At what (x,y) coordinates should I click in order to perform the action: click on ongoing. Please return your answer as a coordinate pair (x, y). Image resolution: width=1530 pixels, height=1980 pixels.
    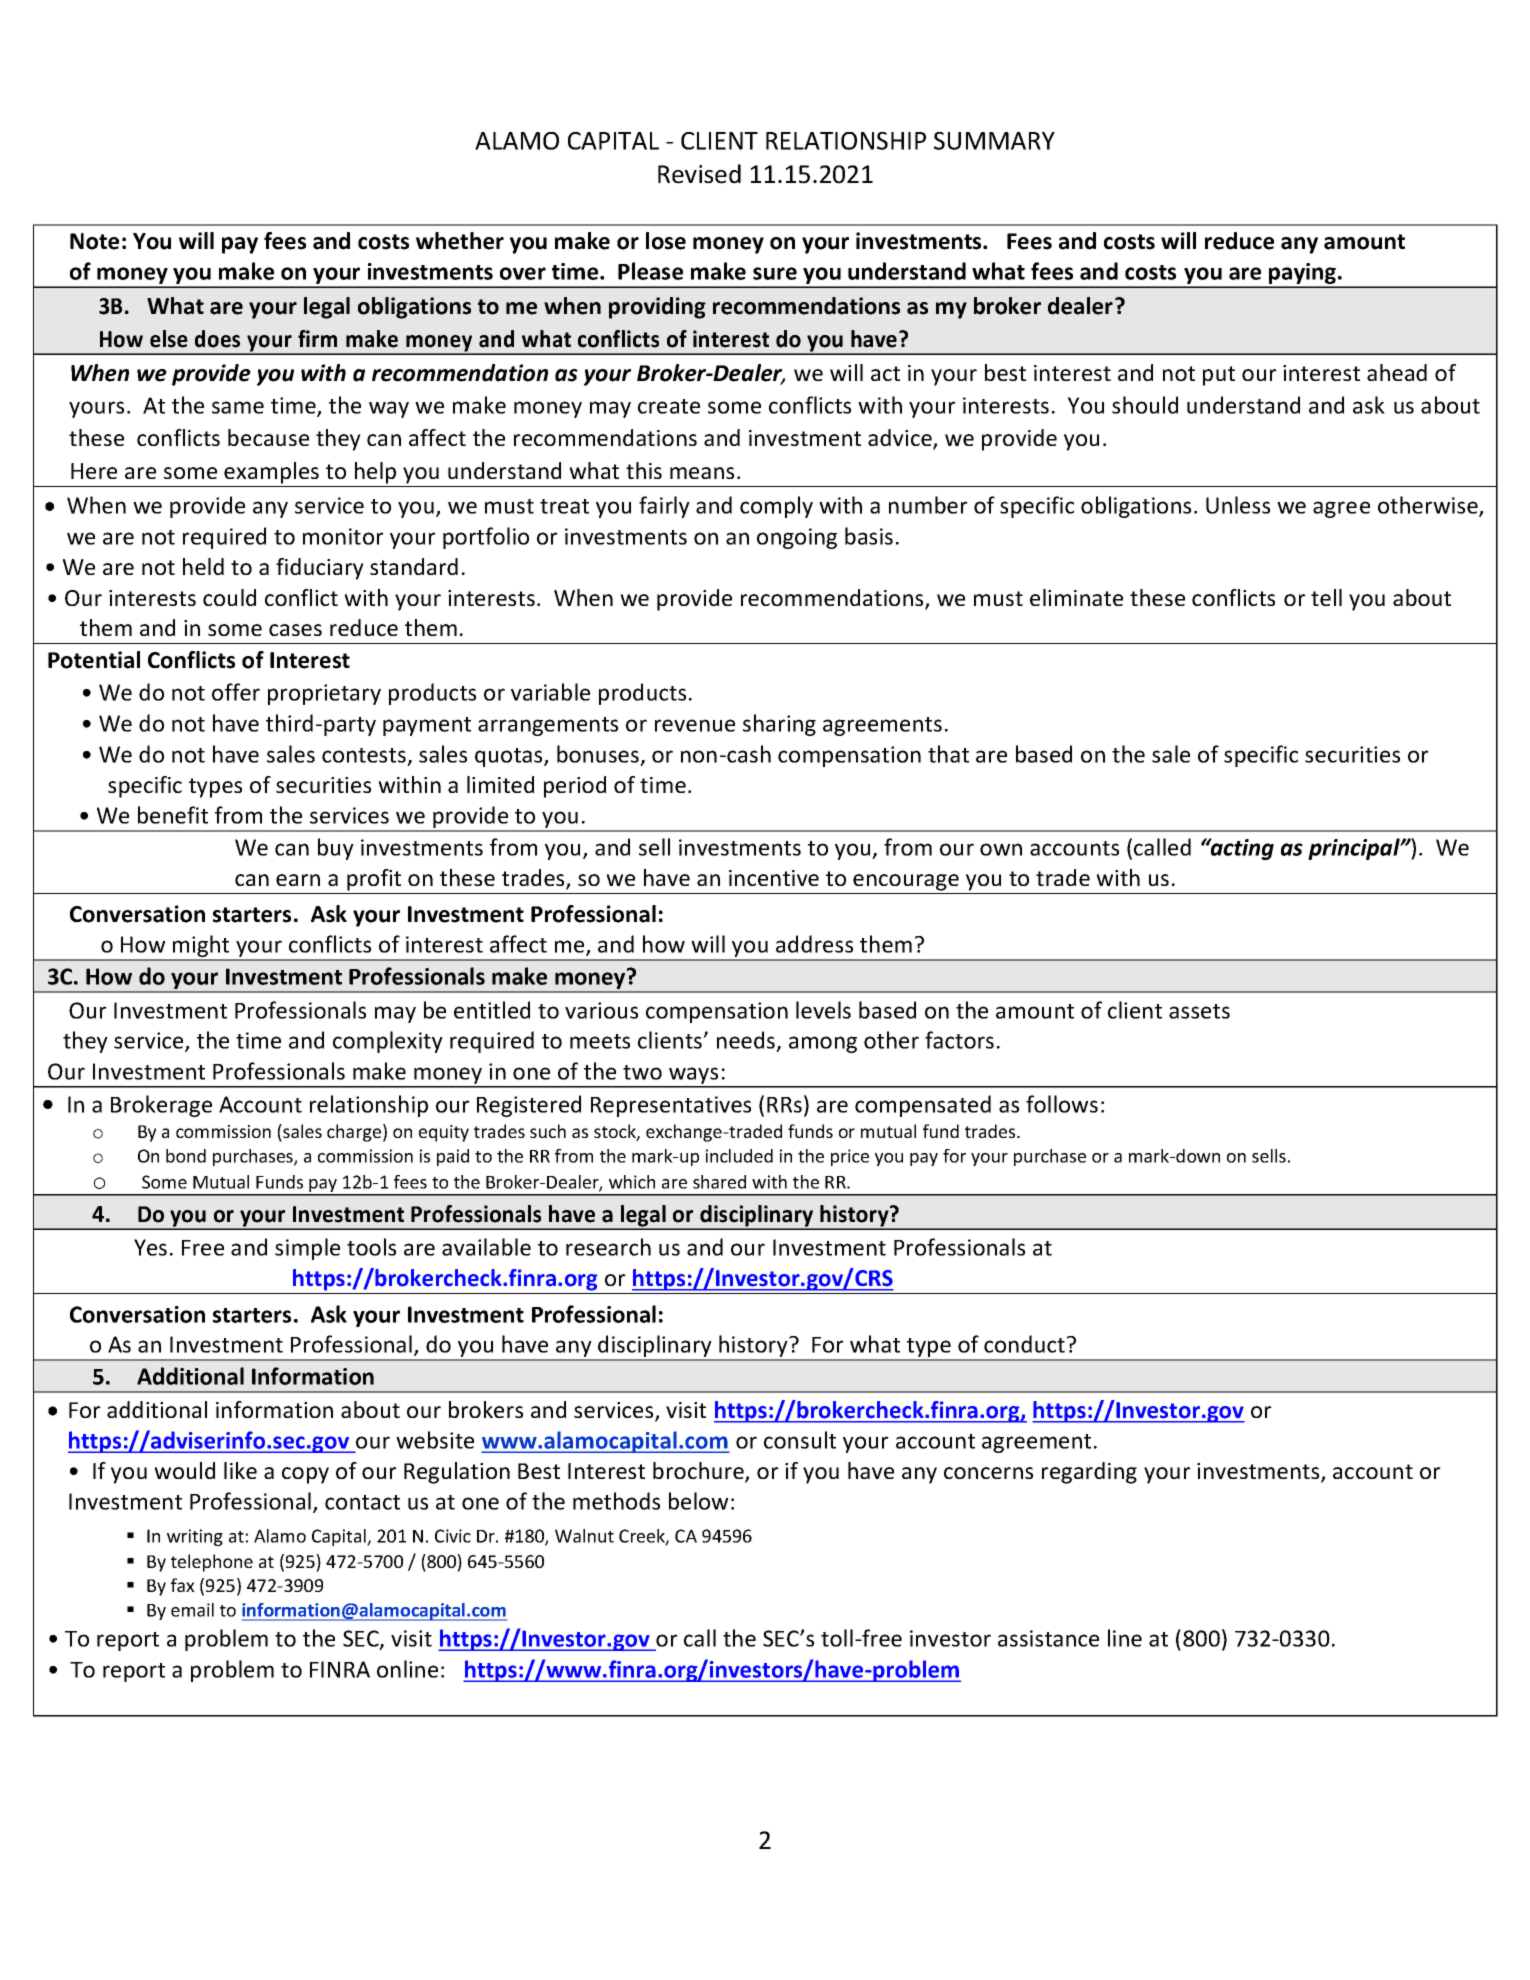
    Looking at the image, I should click on (797, 538).
